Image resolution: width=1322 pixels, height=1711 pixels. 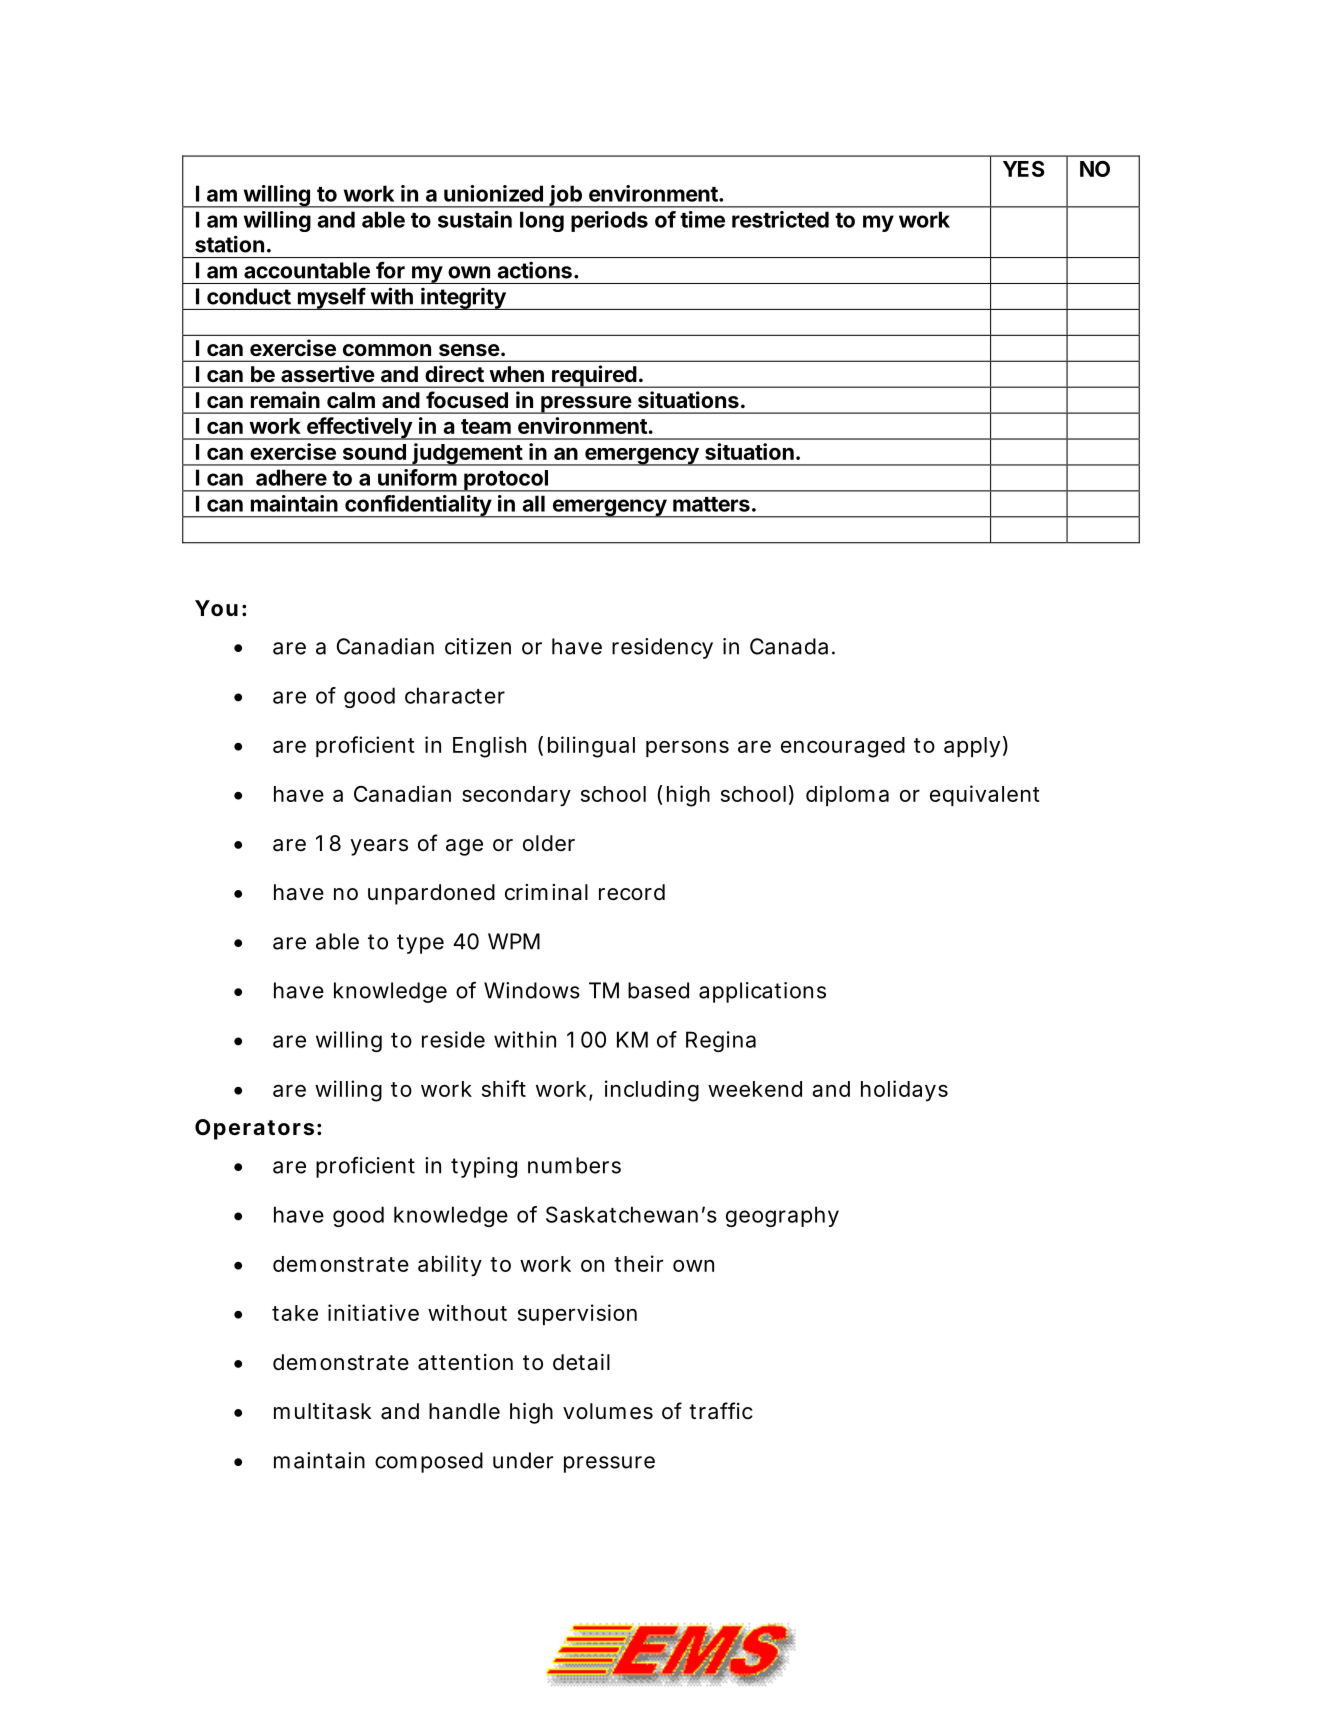 What do you see at coordinates (323, 1411) in the document?
I see `multitask` at bounding box center [323, 1411].
